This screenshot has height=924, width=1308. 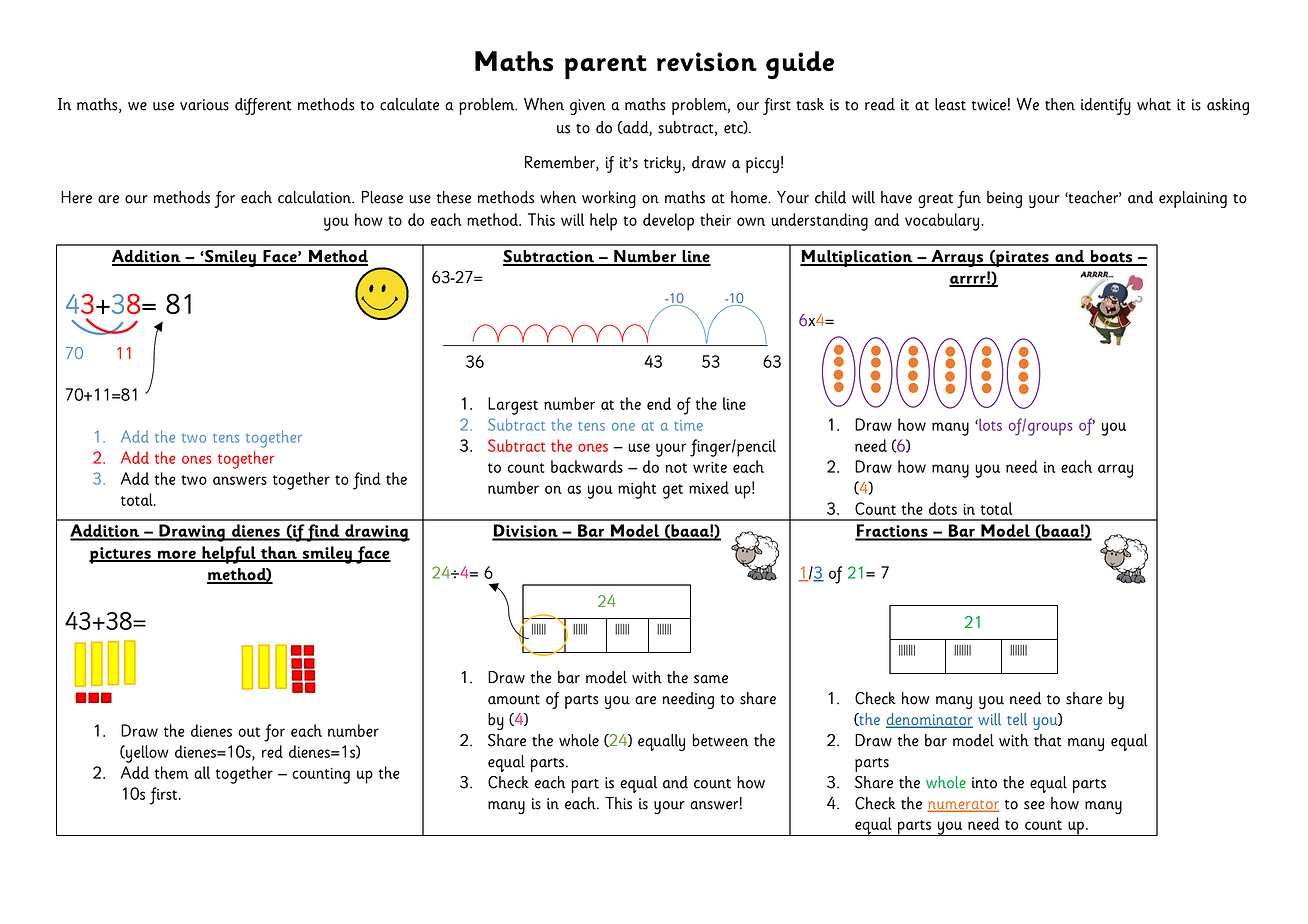 I want to click on see, so click(x=1034, y=805).
